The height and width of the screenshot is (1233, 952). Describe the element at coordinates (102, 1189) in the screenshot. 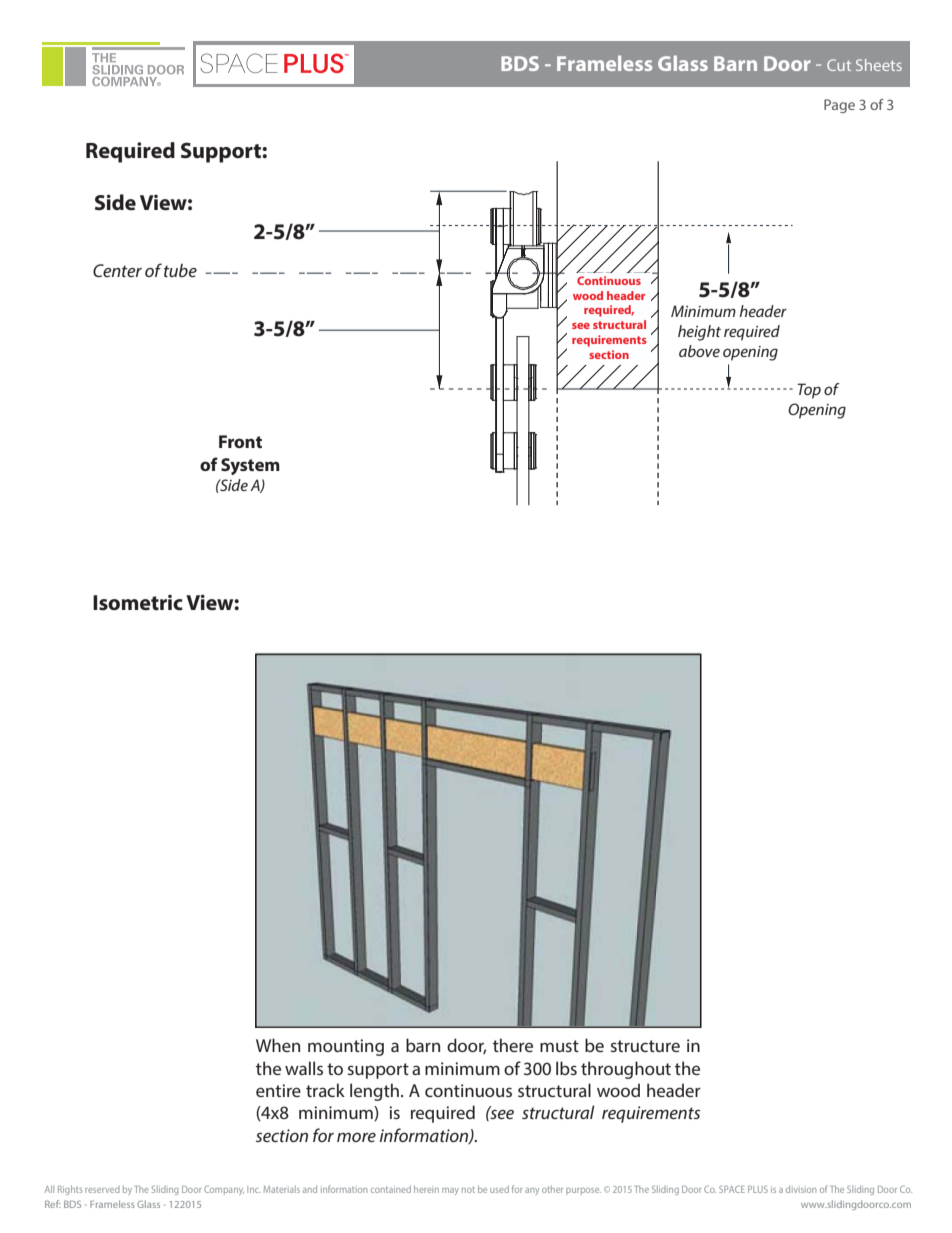

I see `reserved` at that location.
